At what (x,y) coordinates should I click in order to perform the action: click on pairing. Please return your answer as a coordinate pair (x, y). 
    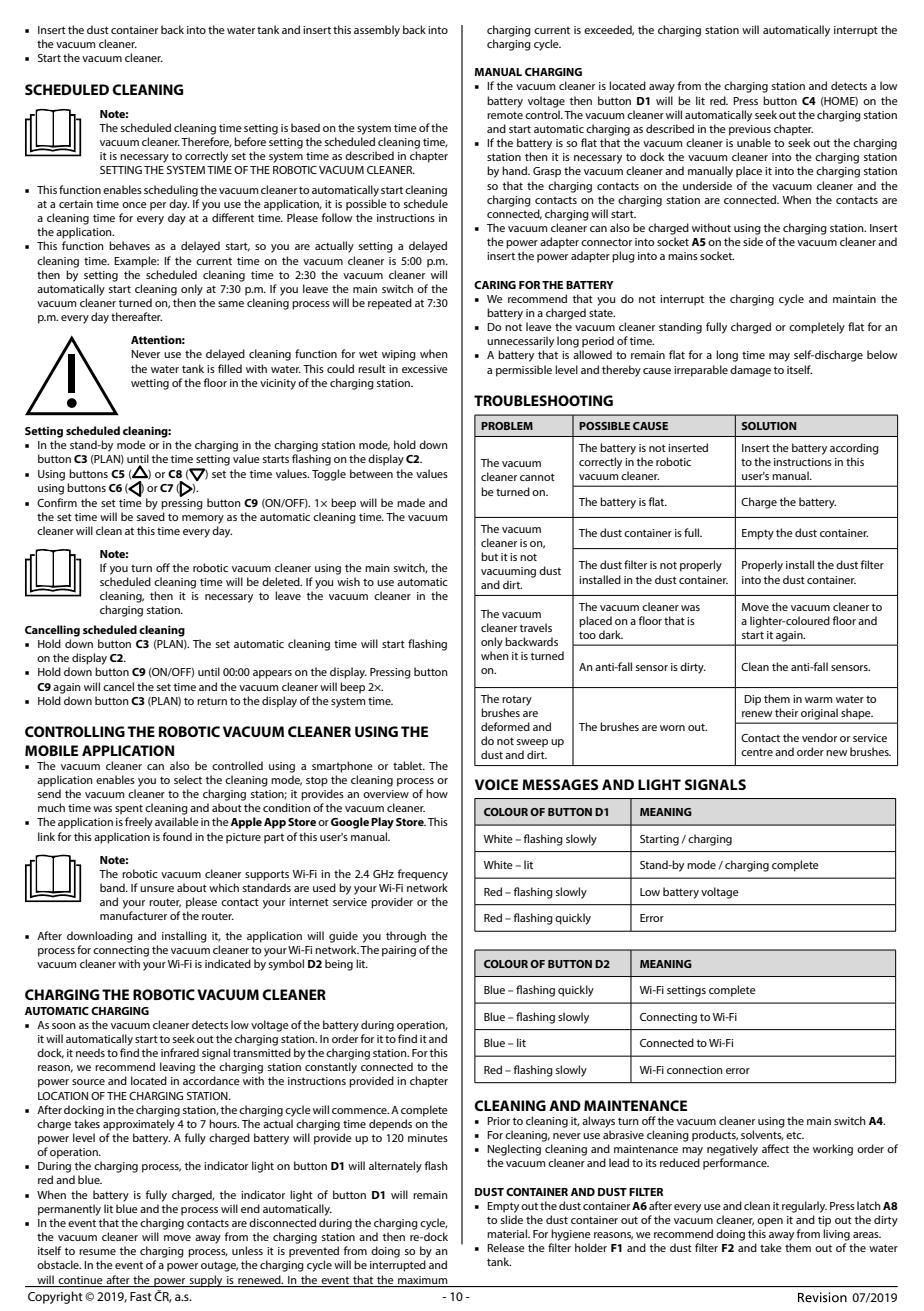
    Looking at the image, I should click on (399, 951).
